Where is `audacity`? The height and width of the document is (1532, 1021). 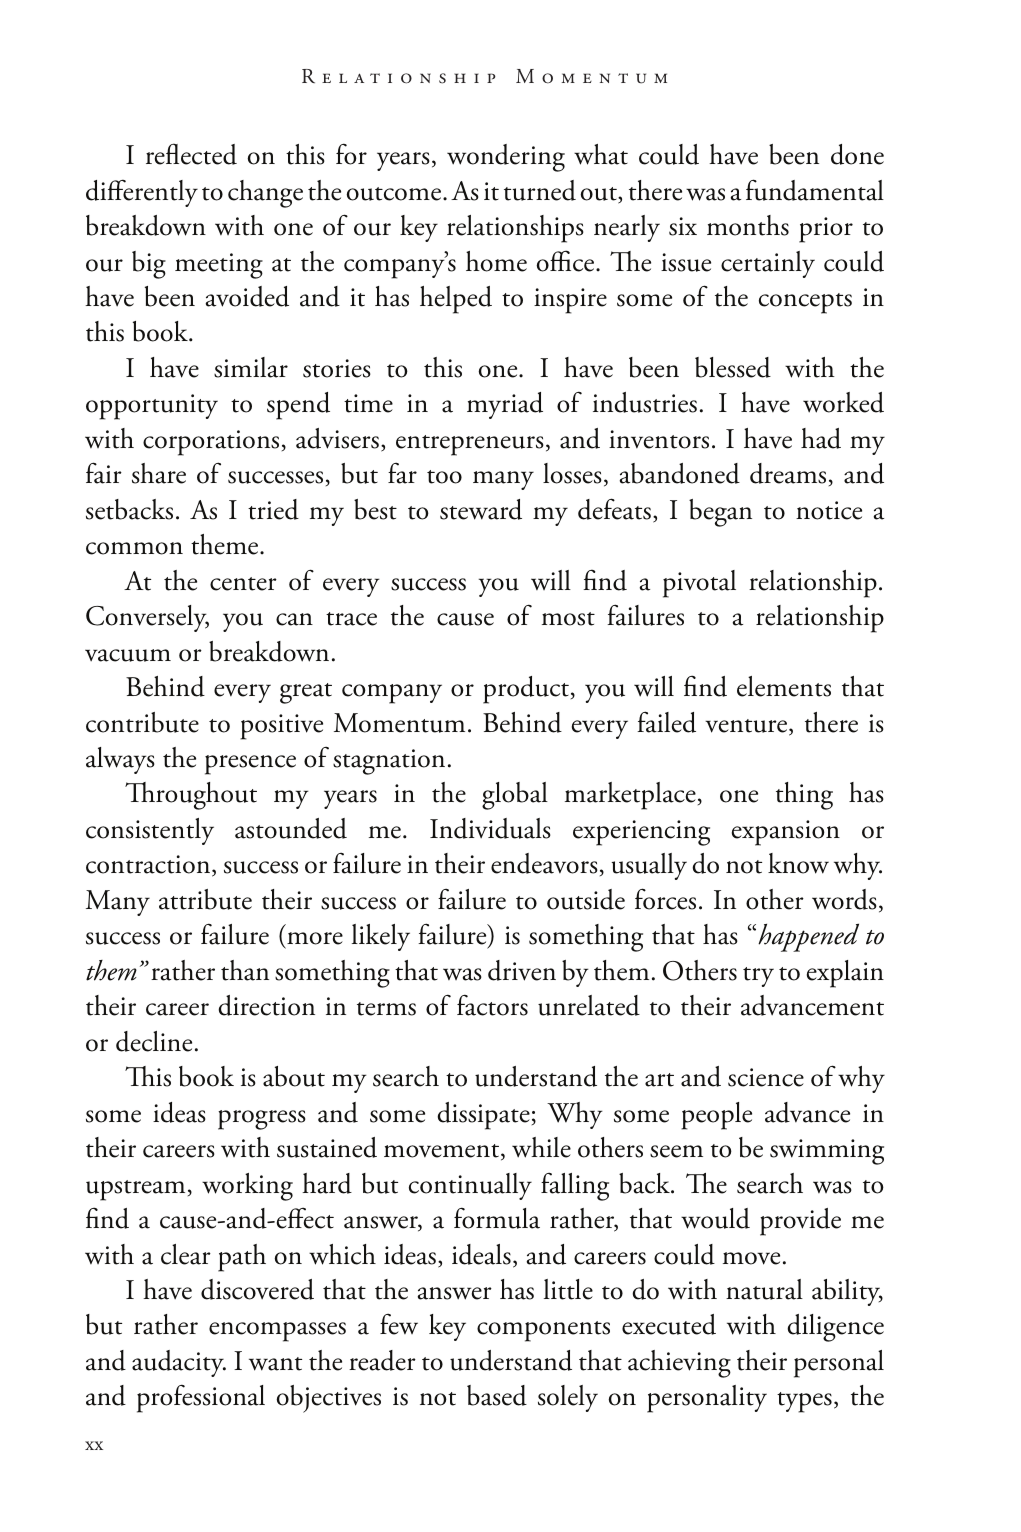 audacity is located at coordinates (179, 1363).
